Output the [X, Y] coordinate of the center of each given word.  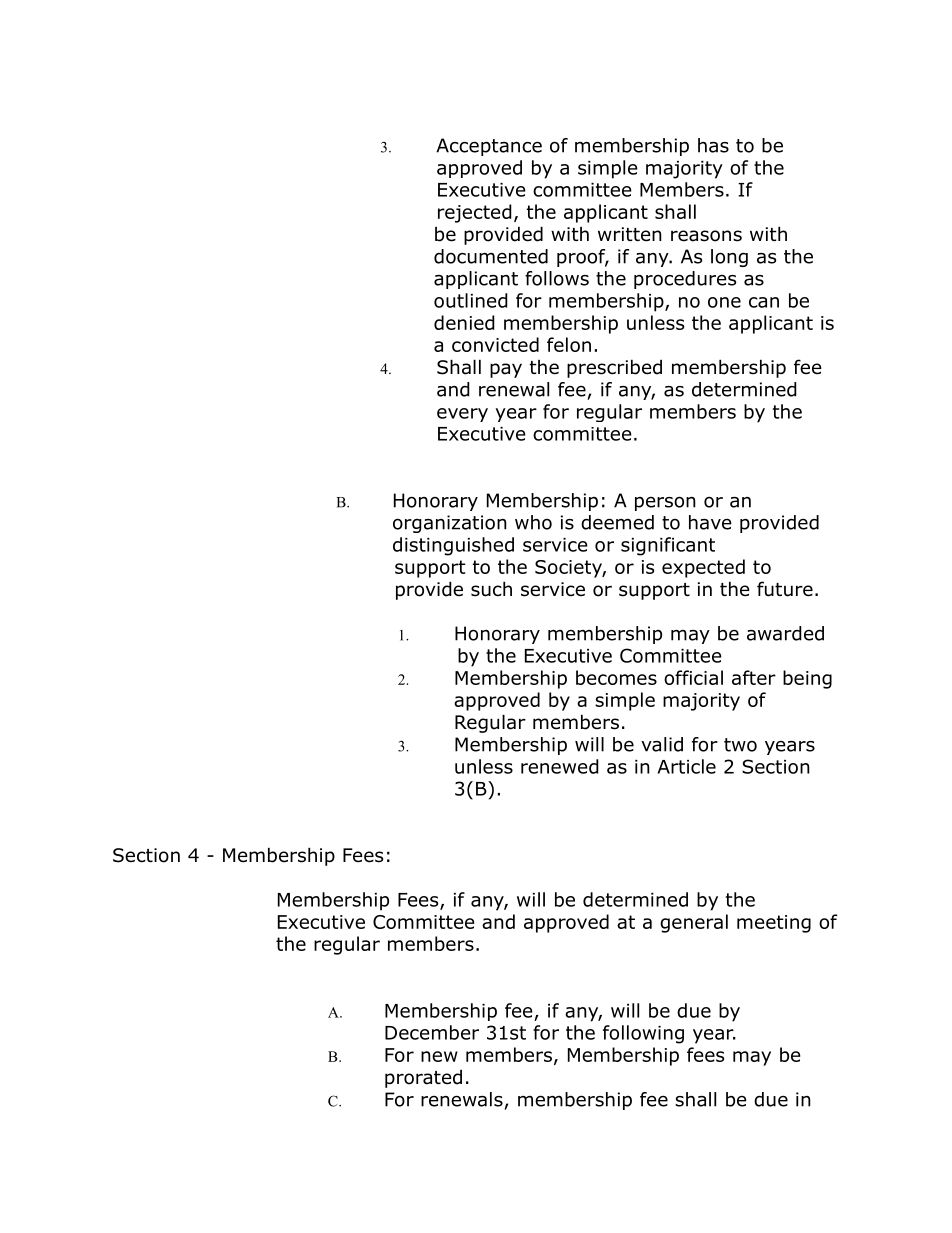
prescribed [614, 368]
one [724, 302]
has [713, 145]
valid [662, 744]
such [491, 589]
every [462, 415]
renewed [560, 766]
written [630, 234]
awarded [785, 633]
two [740, 745]
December [432, 1032]
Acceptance [489, 147]
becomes [616, 677]
